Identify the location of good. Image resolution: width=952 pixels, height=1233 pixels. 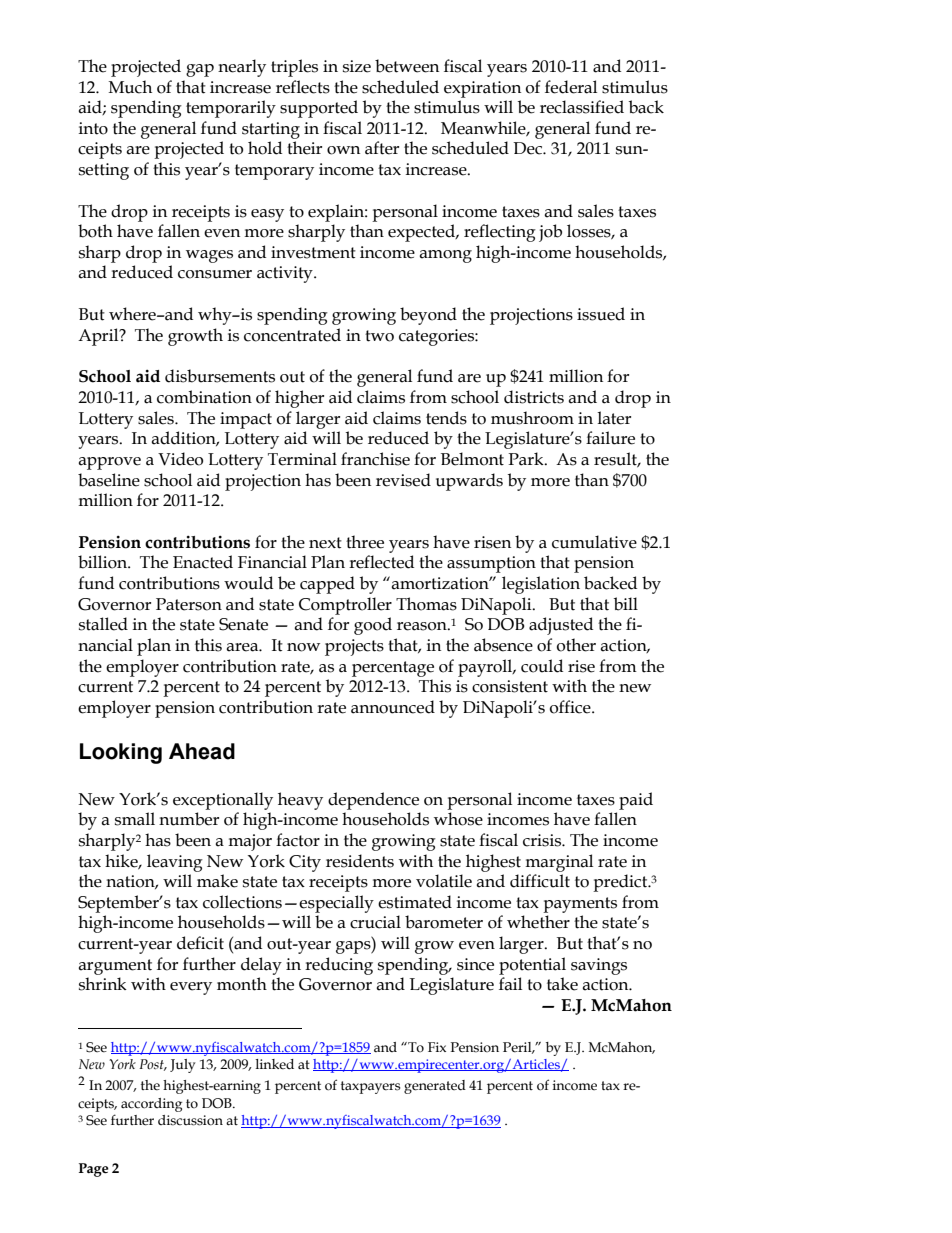
(373, 626).
